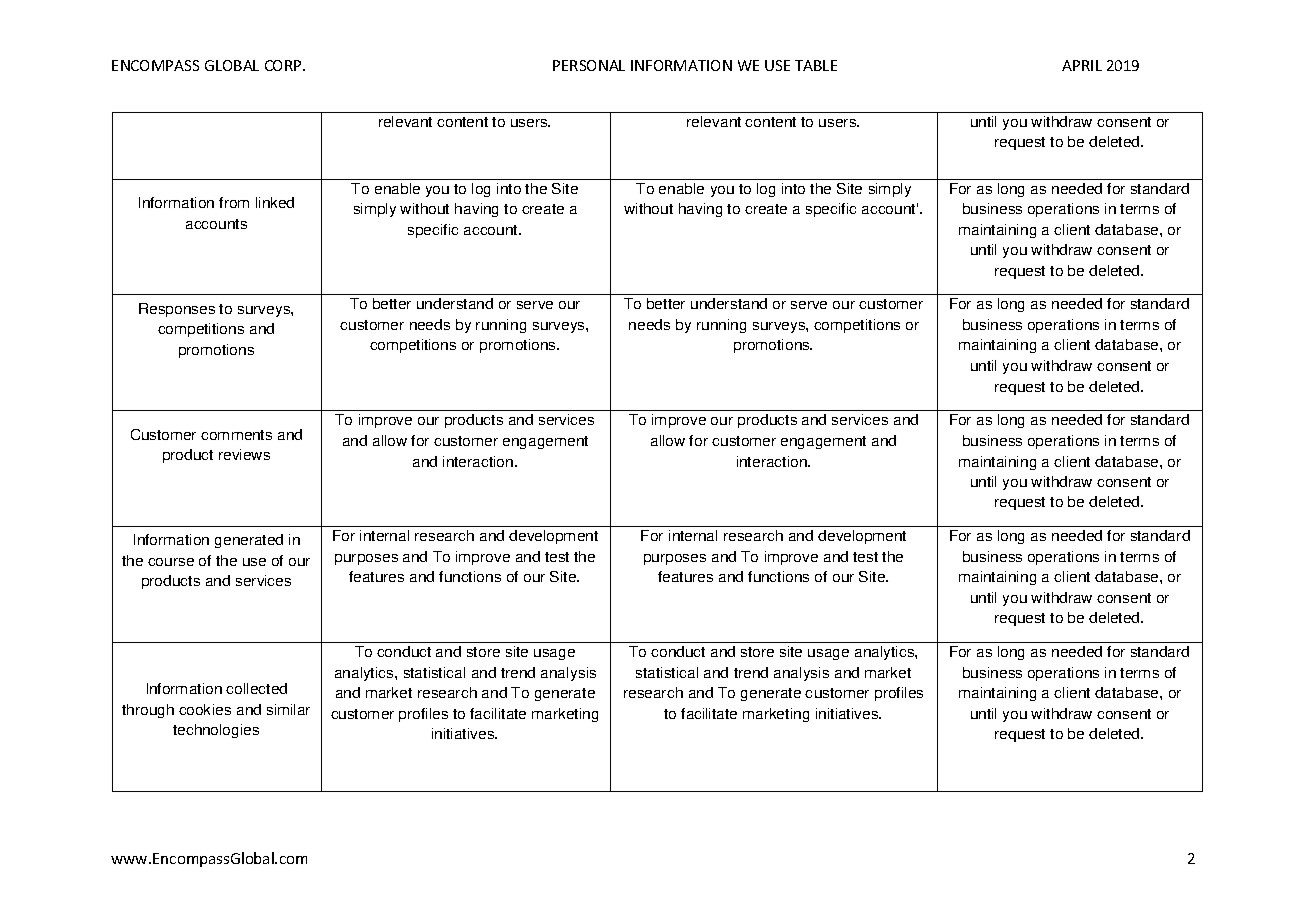 The height and width of the document is (924, 1308). I want to click on comments, so click(236, 435).
